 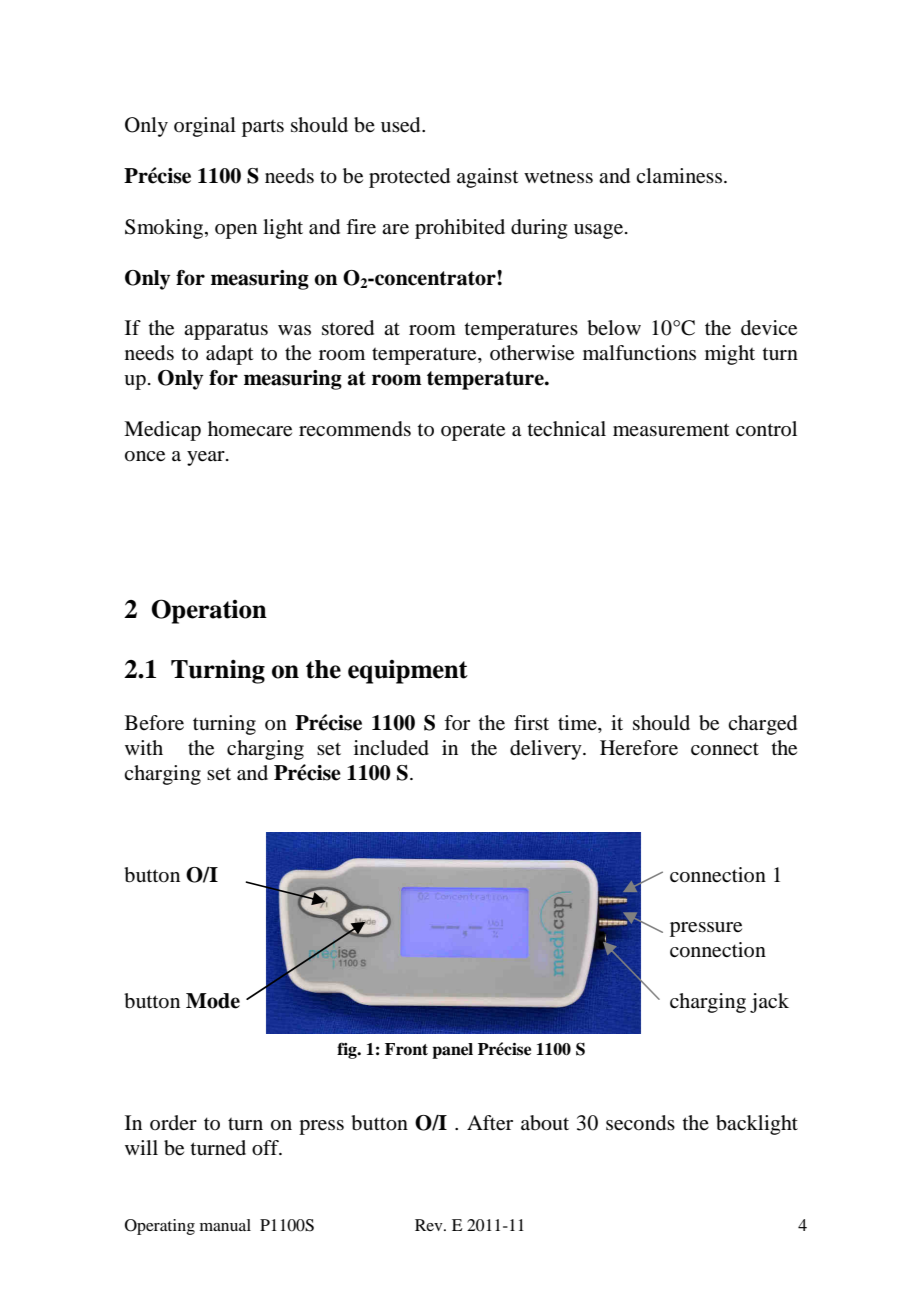 I want to click on Rev, so click(x=430, y=1225).
